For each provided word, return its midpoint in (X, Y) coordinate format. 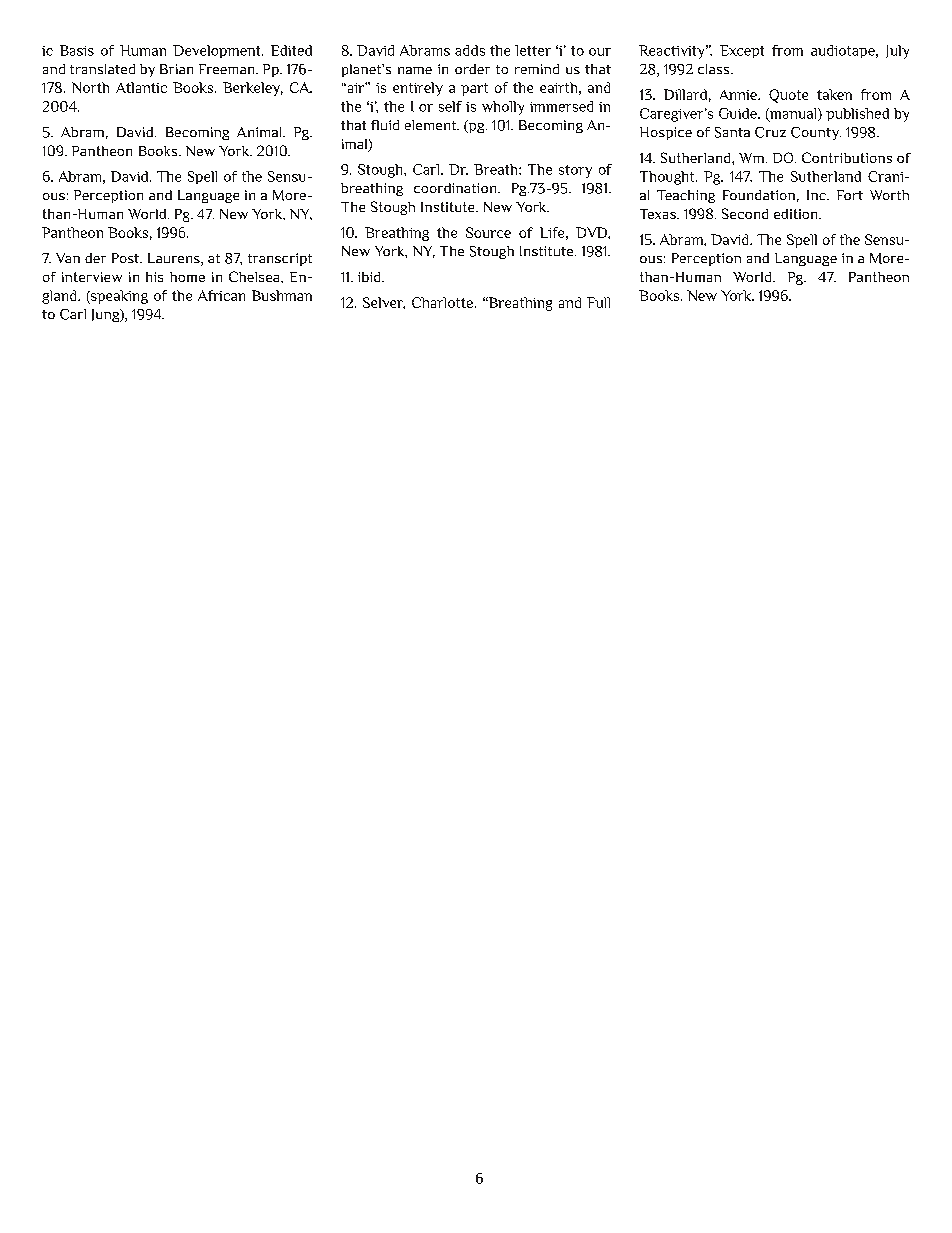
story (575, 171)
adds (470, 50)
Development (218, 51)
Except (742, 51)
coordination (456, 188)
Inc (817, 195)
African (221, 295)
